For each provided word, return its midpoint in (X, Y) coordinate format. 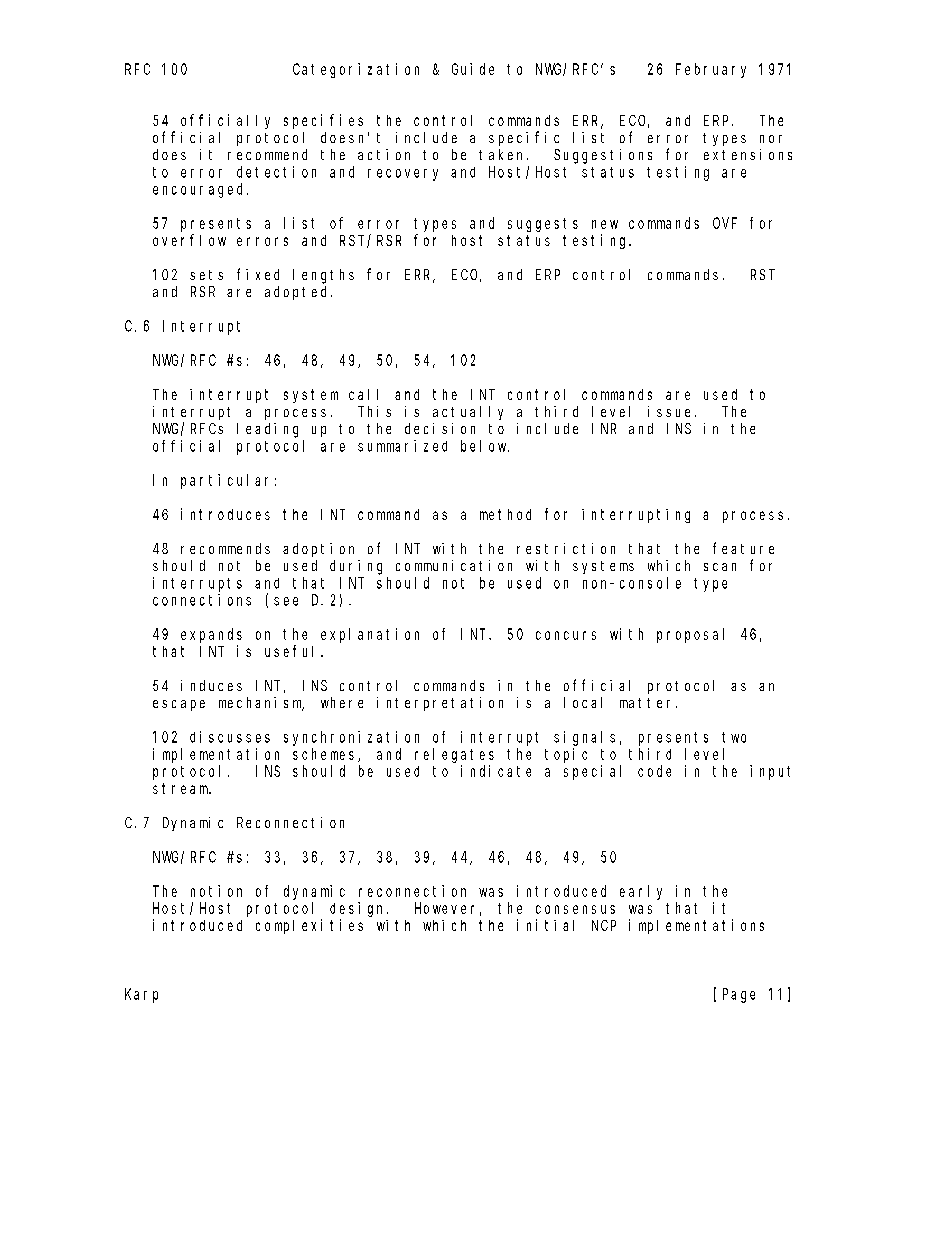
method (505, 514)
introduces (225, 514)
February (711, 70)
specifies (323, 121)
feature (743, 548)
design (359, 909)
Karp (141, 995)
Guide (473, 69)
